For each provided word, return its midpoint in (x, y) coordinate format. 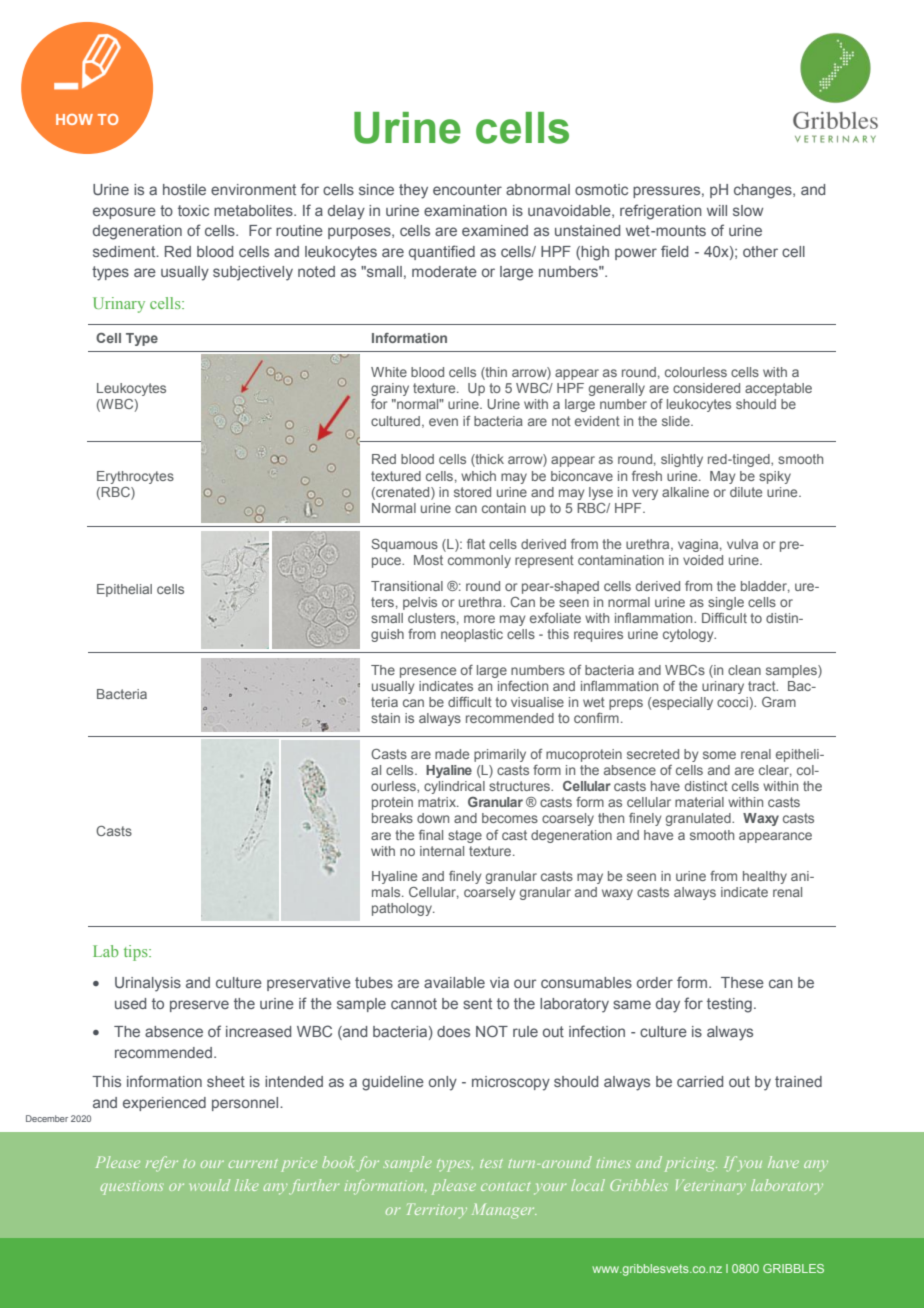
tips (137, 953)
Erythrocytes (135, 477)
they (413, 191)
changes (764, 191)
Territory (437, 1211)
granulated (699, 819)
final (431, 835)
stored (472, 492)
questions (132, 1187)
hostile (184, 189)
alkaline (685, 492)
